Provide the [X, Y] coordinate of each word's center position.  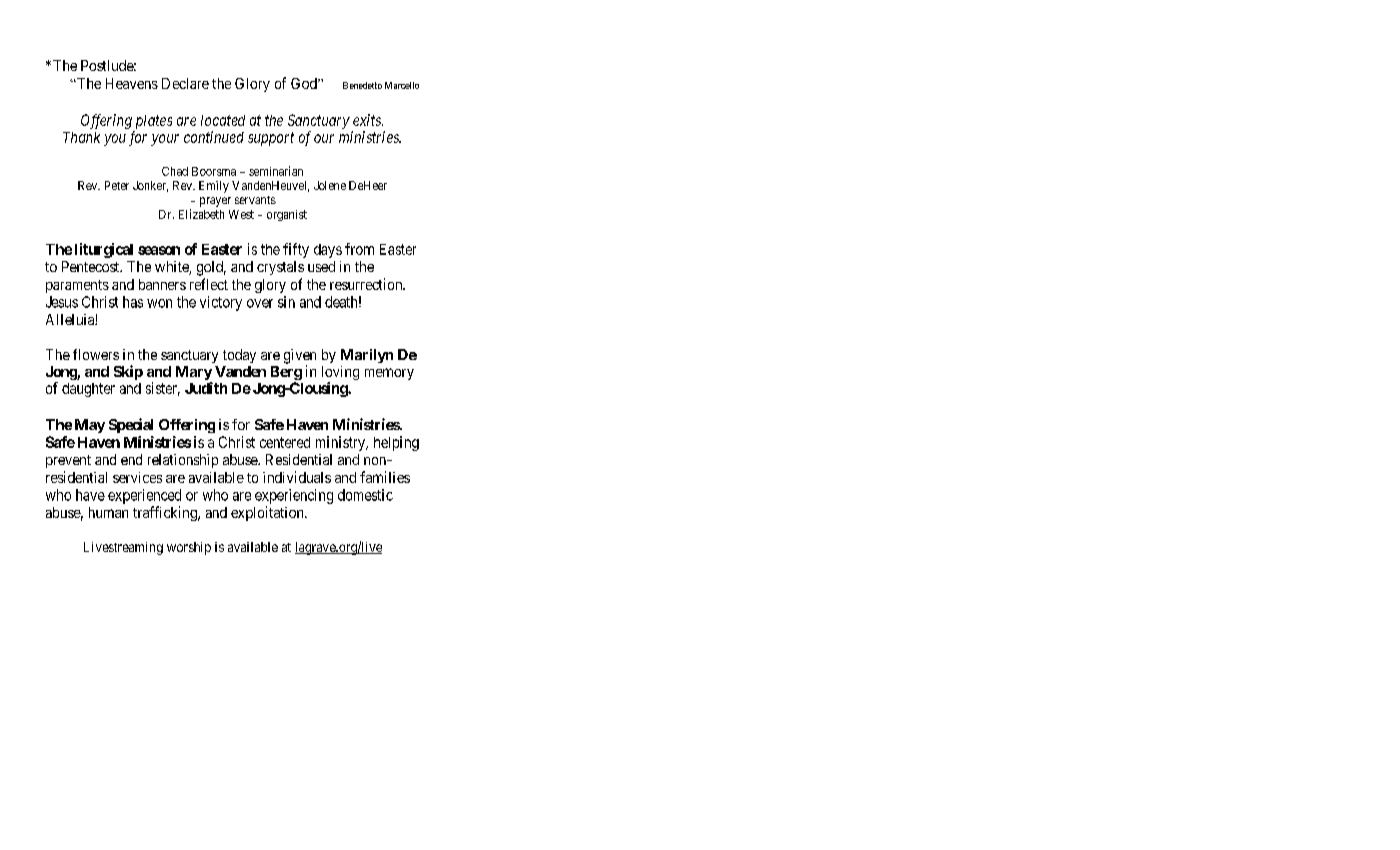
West [241, 214]
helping [396, 443]
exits [368, 120]
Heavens [132, 83]
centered [285, 442]
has [133, 302]
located [223, 120]
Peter [117, 185]
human [108, 512]
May [90, 426]
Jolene [330, 185]
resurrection [367, 284]
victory [221, 303]
